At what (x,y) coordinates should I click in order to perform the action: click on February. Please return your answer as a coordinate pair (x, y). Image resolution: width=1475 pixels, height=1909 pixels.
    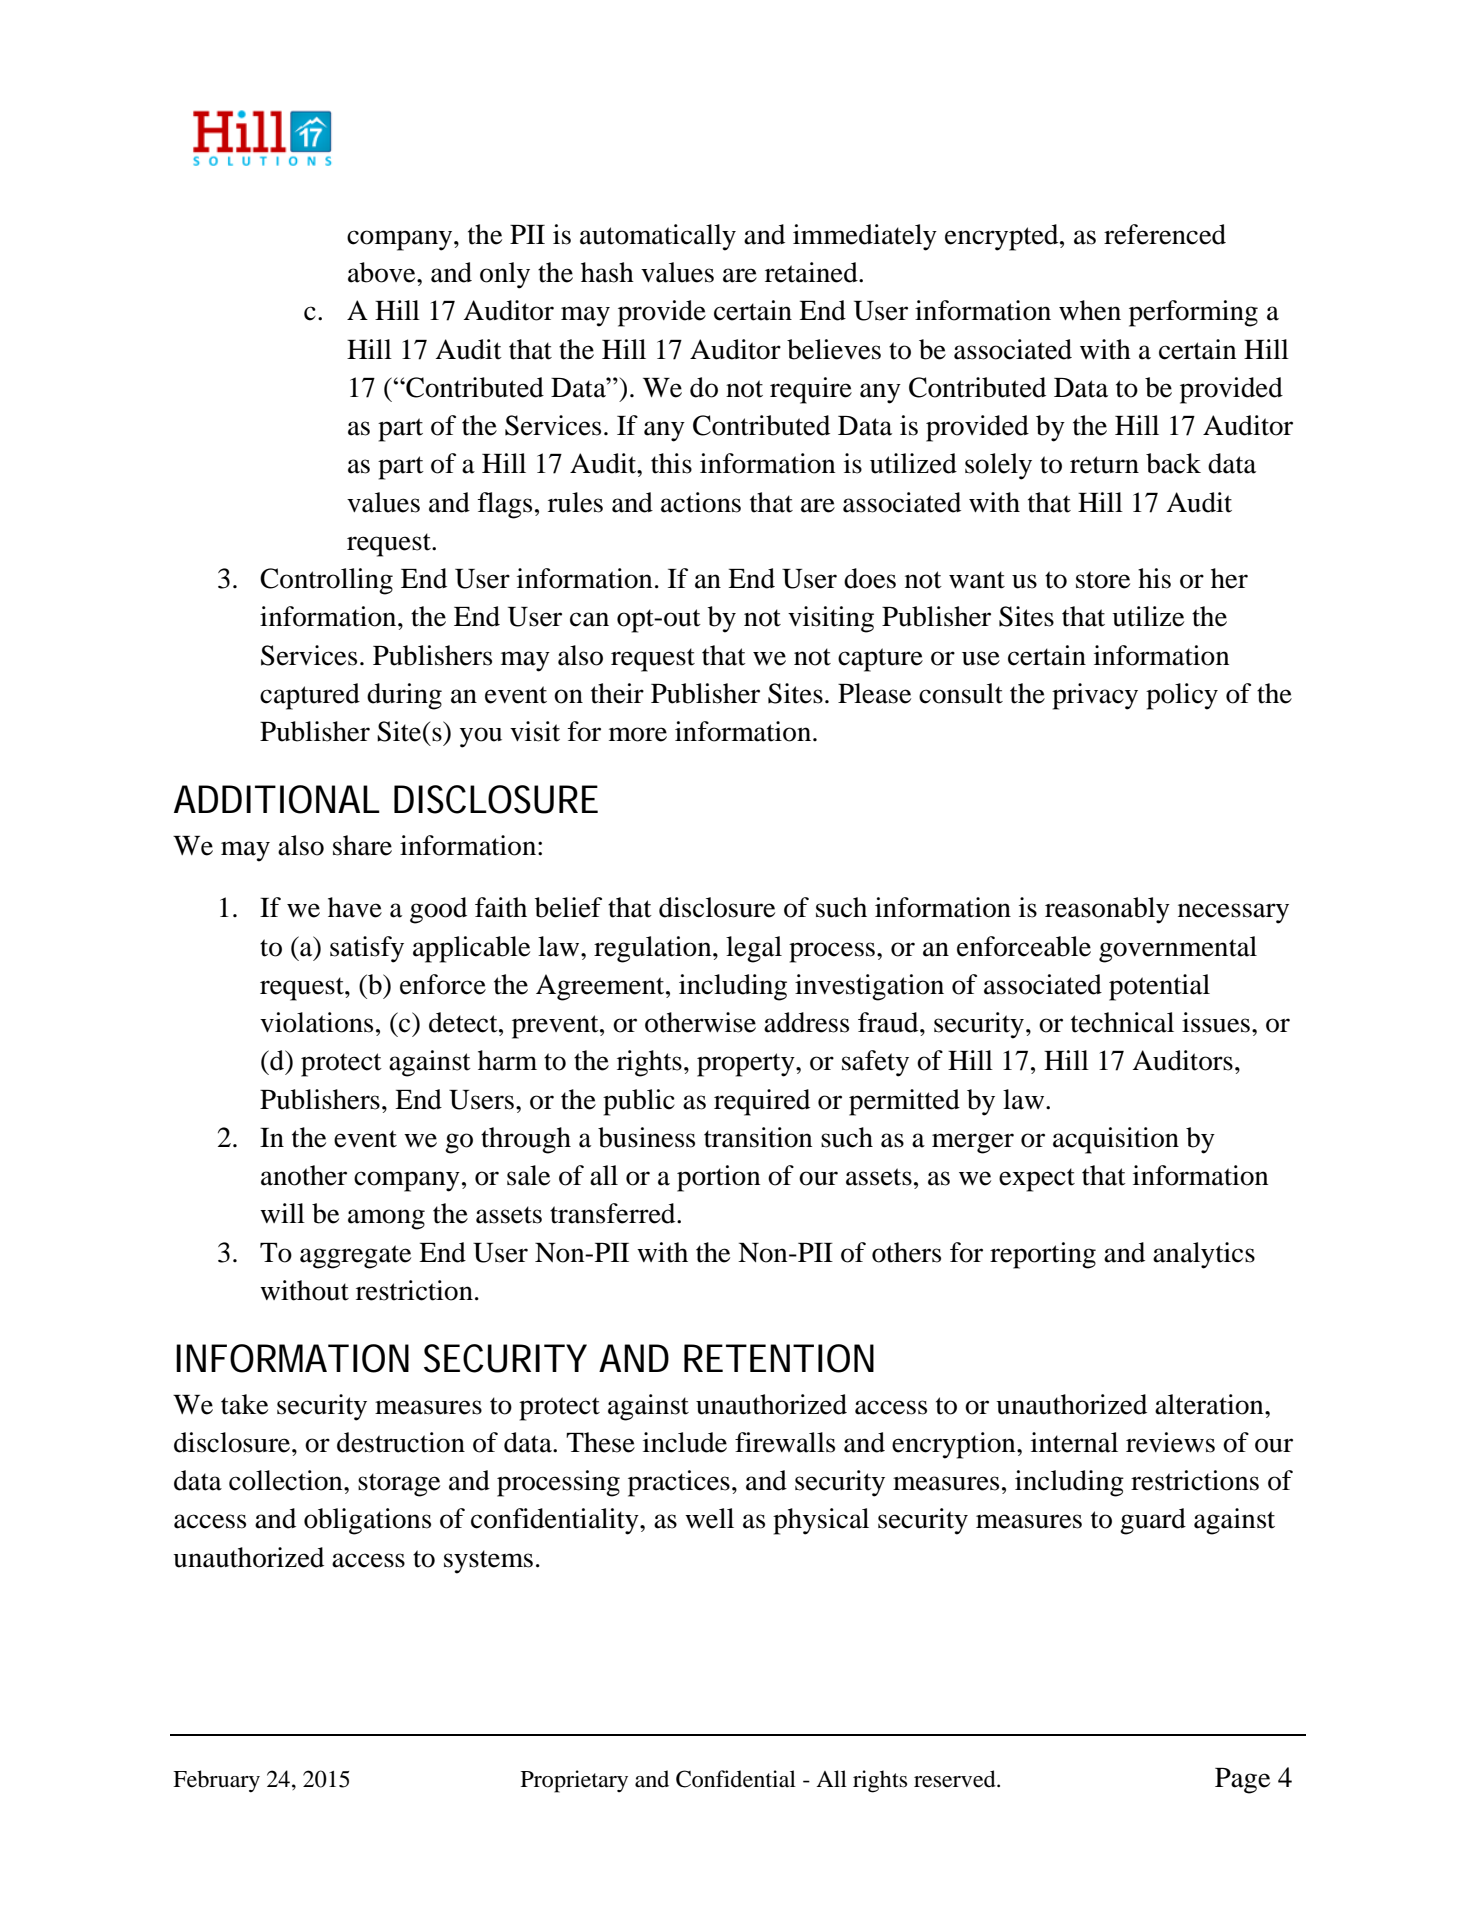
    Looking at the image, I should click on (216, 1781).
